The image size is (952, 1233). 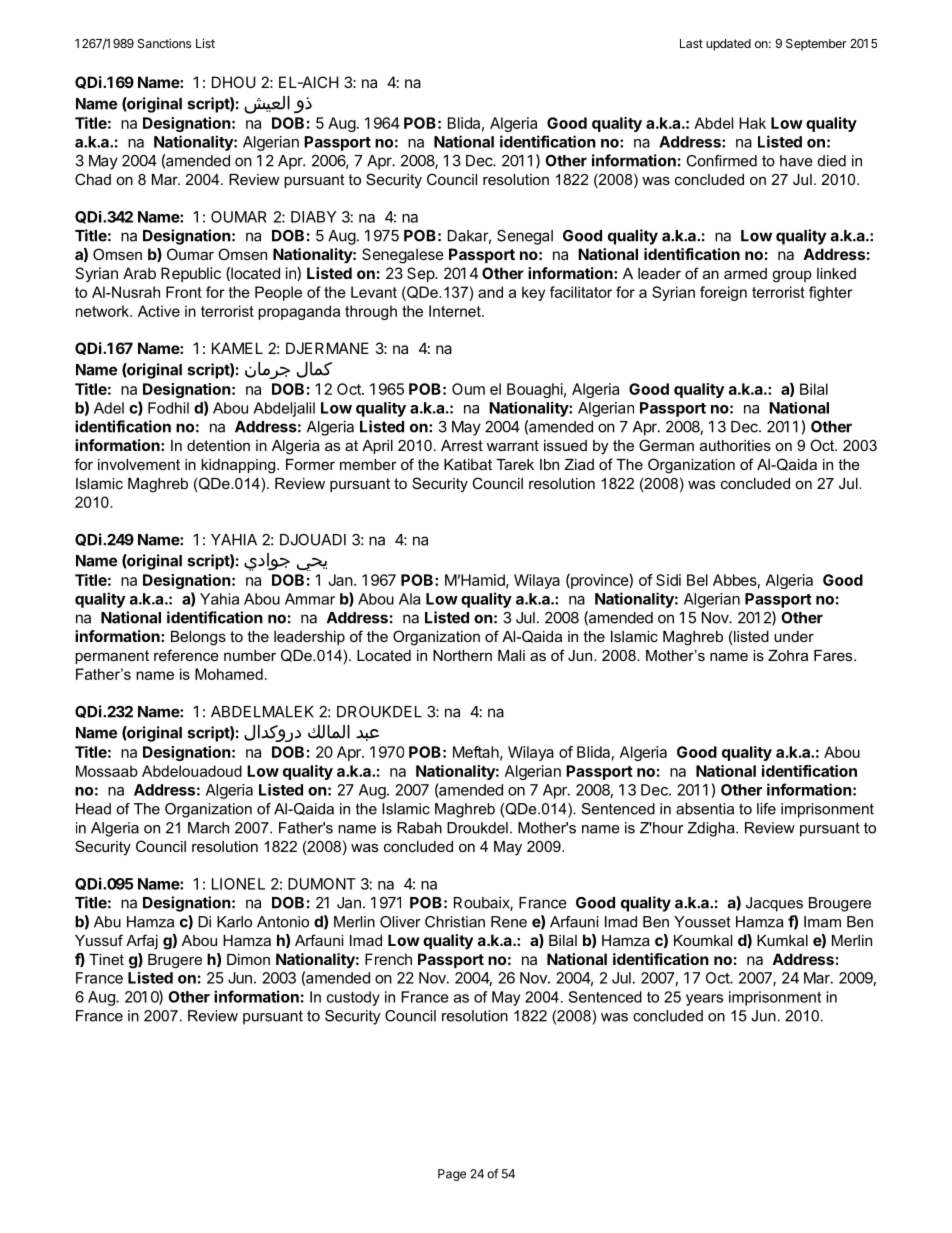 What do you see at coordinates (164, 43) in the document?
I see `Sanctions` at bounding box center [164, 43].
